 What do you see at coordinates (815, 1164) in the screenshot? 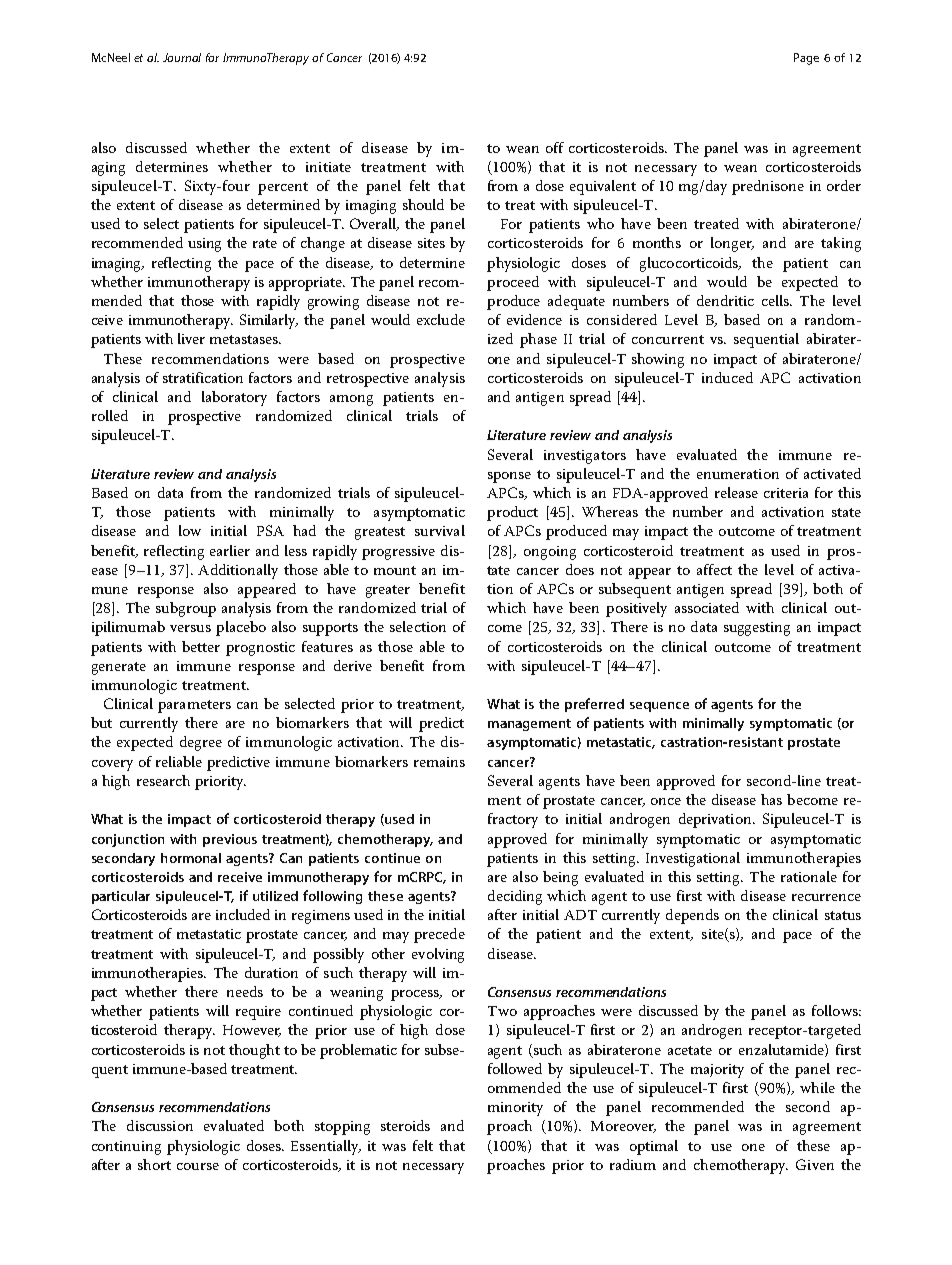
I see `Given` at bounding box center [815, 1164].
